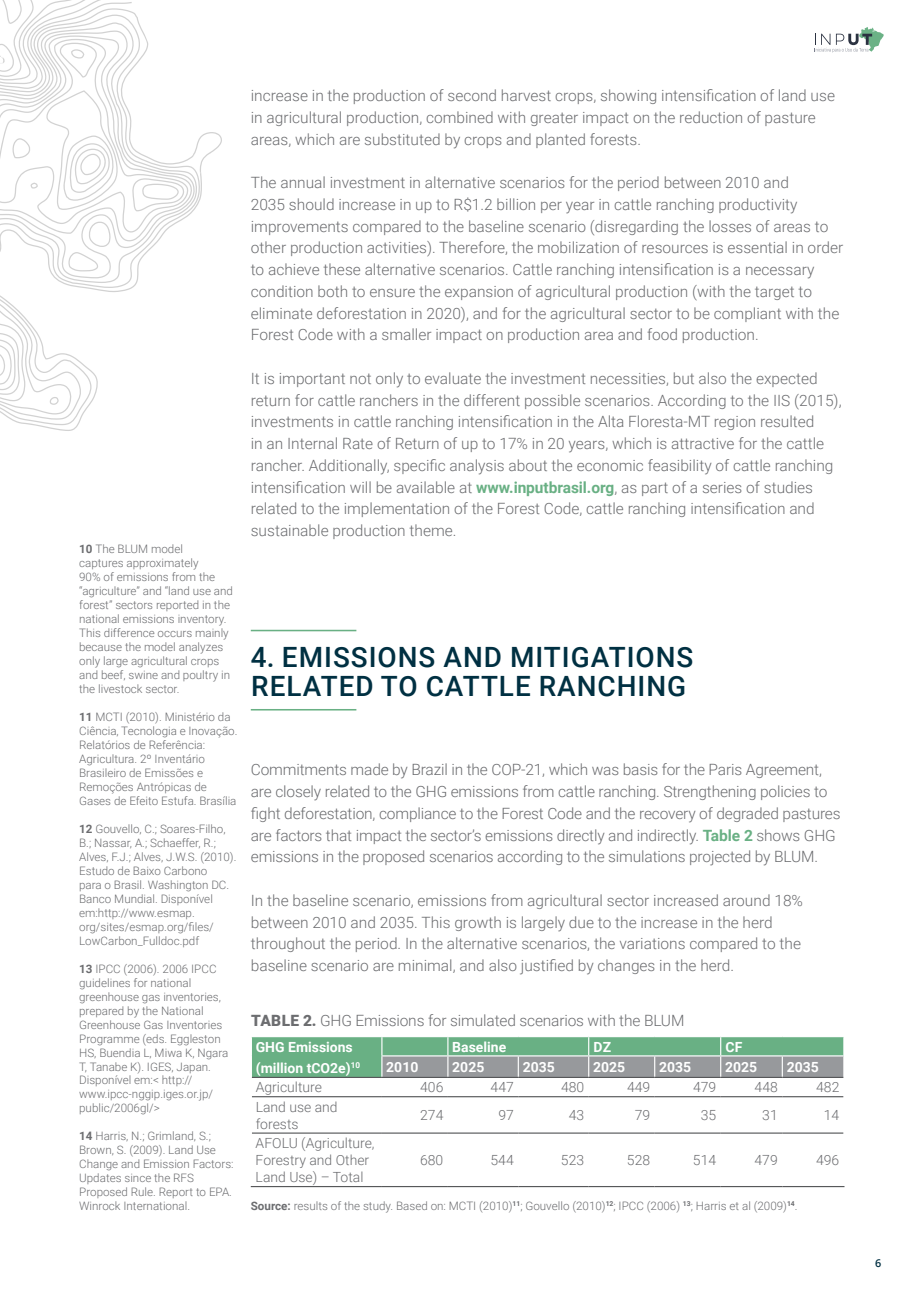 This page has width=924, height=1308. Describe the element at coordinates (178, 886) in the page. I see `Washington` at that location.
